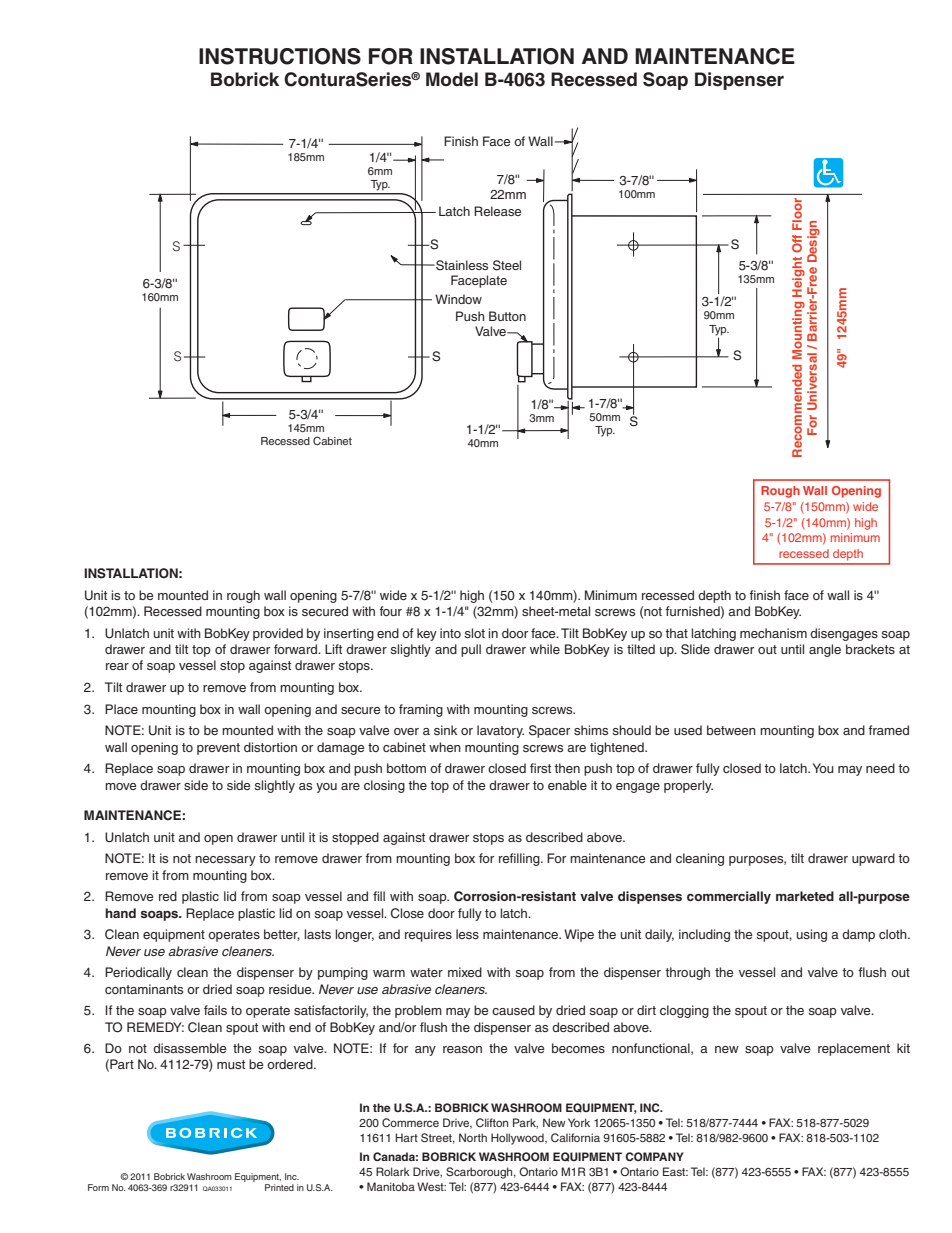 The height and width of the screenshot is (1233, 952). What do you see at coordinates (231, 1064) in the screenshot?
I see `MUST` at bounding box center [231, 1064].
